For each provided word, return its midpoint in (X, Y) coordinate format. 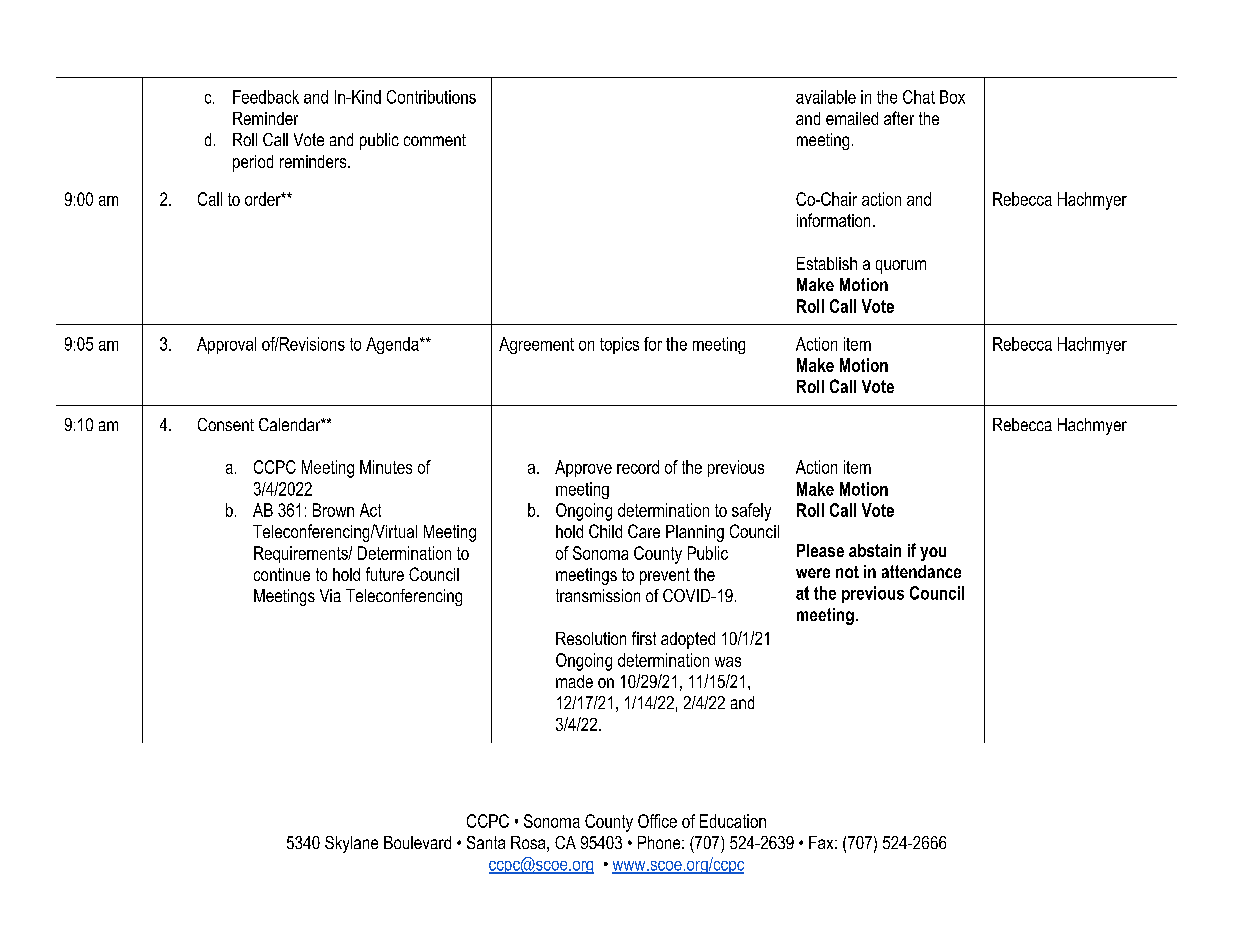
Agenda (393, 345)
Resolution (591, 638)
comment (435, 140)
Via (330, 595)
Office (657, 821)
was (728, 662)
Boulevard (417, 842)
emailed (852, 118)
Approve (583, 468)
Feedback (266, 97)
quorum (901, 267)
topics (619, 345)
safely (751, 512)
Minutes (386, 467)
